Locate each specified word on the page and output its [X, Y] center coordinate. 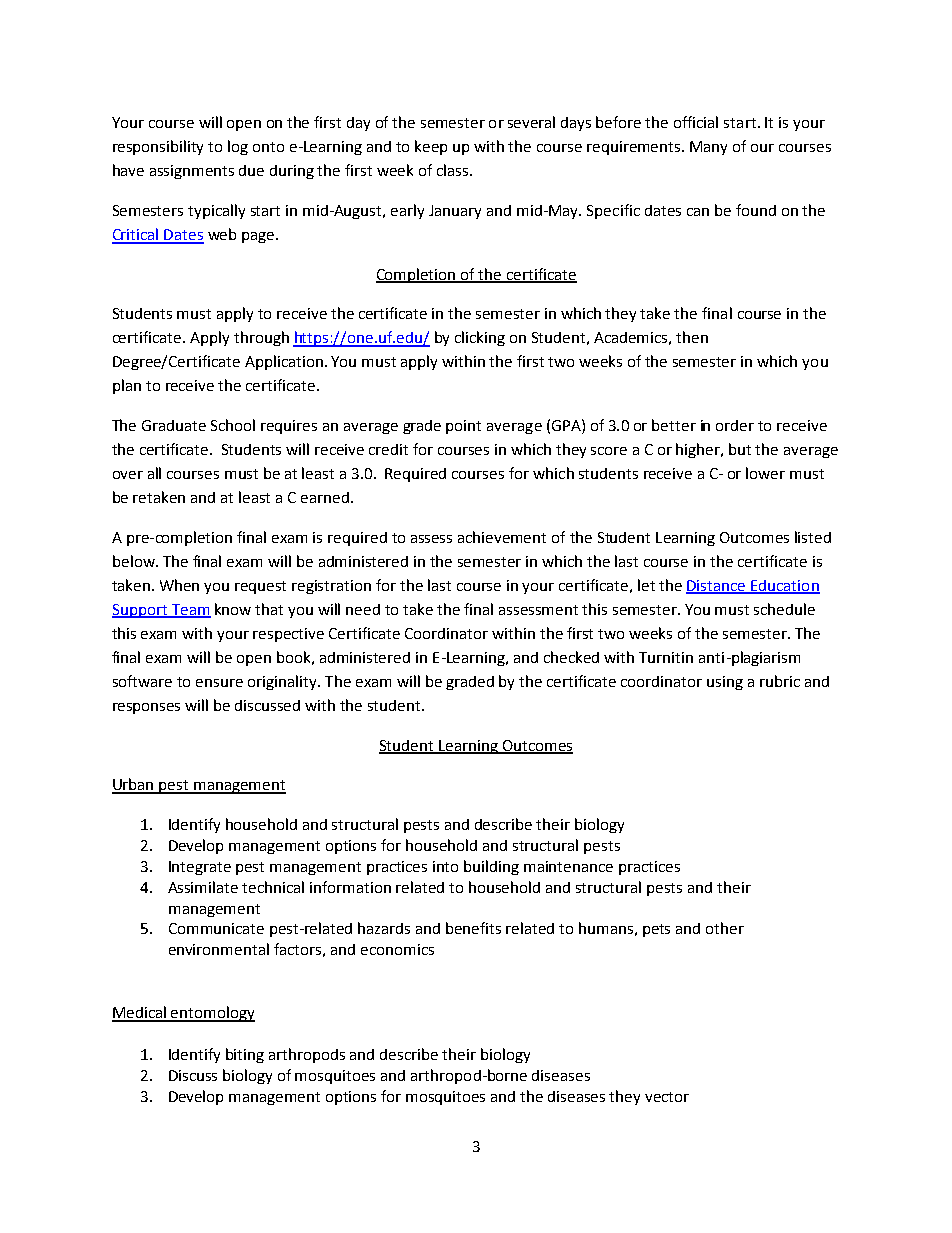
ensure [219, 683]
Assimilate [203, 887]
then [692, 337]
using [725, 683]
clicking [480, 338]
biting [245, 1055]
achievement [502, 537]
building [491, 867]
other [725, 928]
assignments [192, 172]
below [135, 561]
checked [571, 657]
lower [765, 473]
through [261, 338]
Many [708, 148]
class [454, 170]
